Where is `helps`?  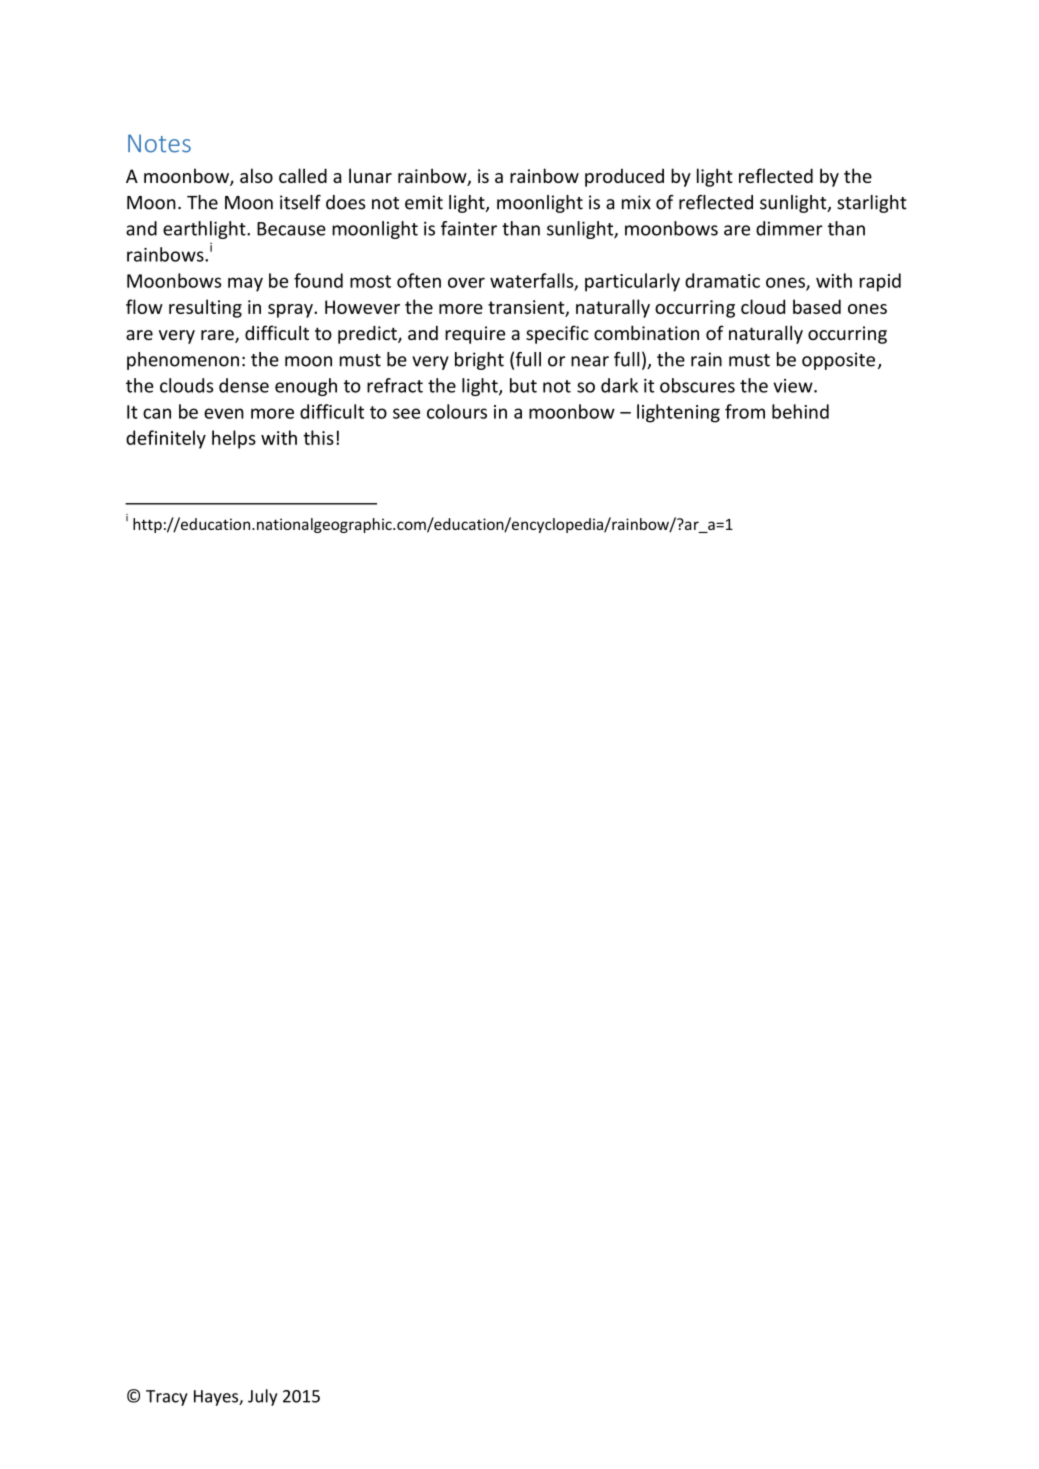
helps is located at coordinates (234, 439).
